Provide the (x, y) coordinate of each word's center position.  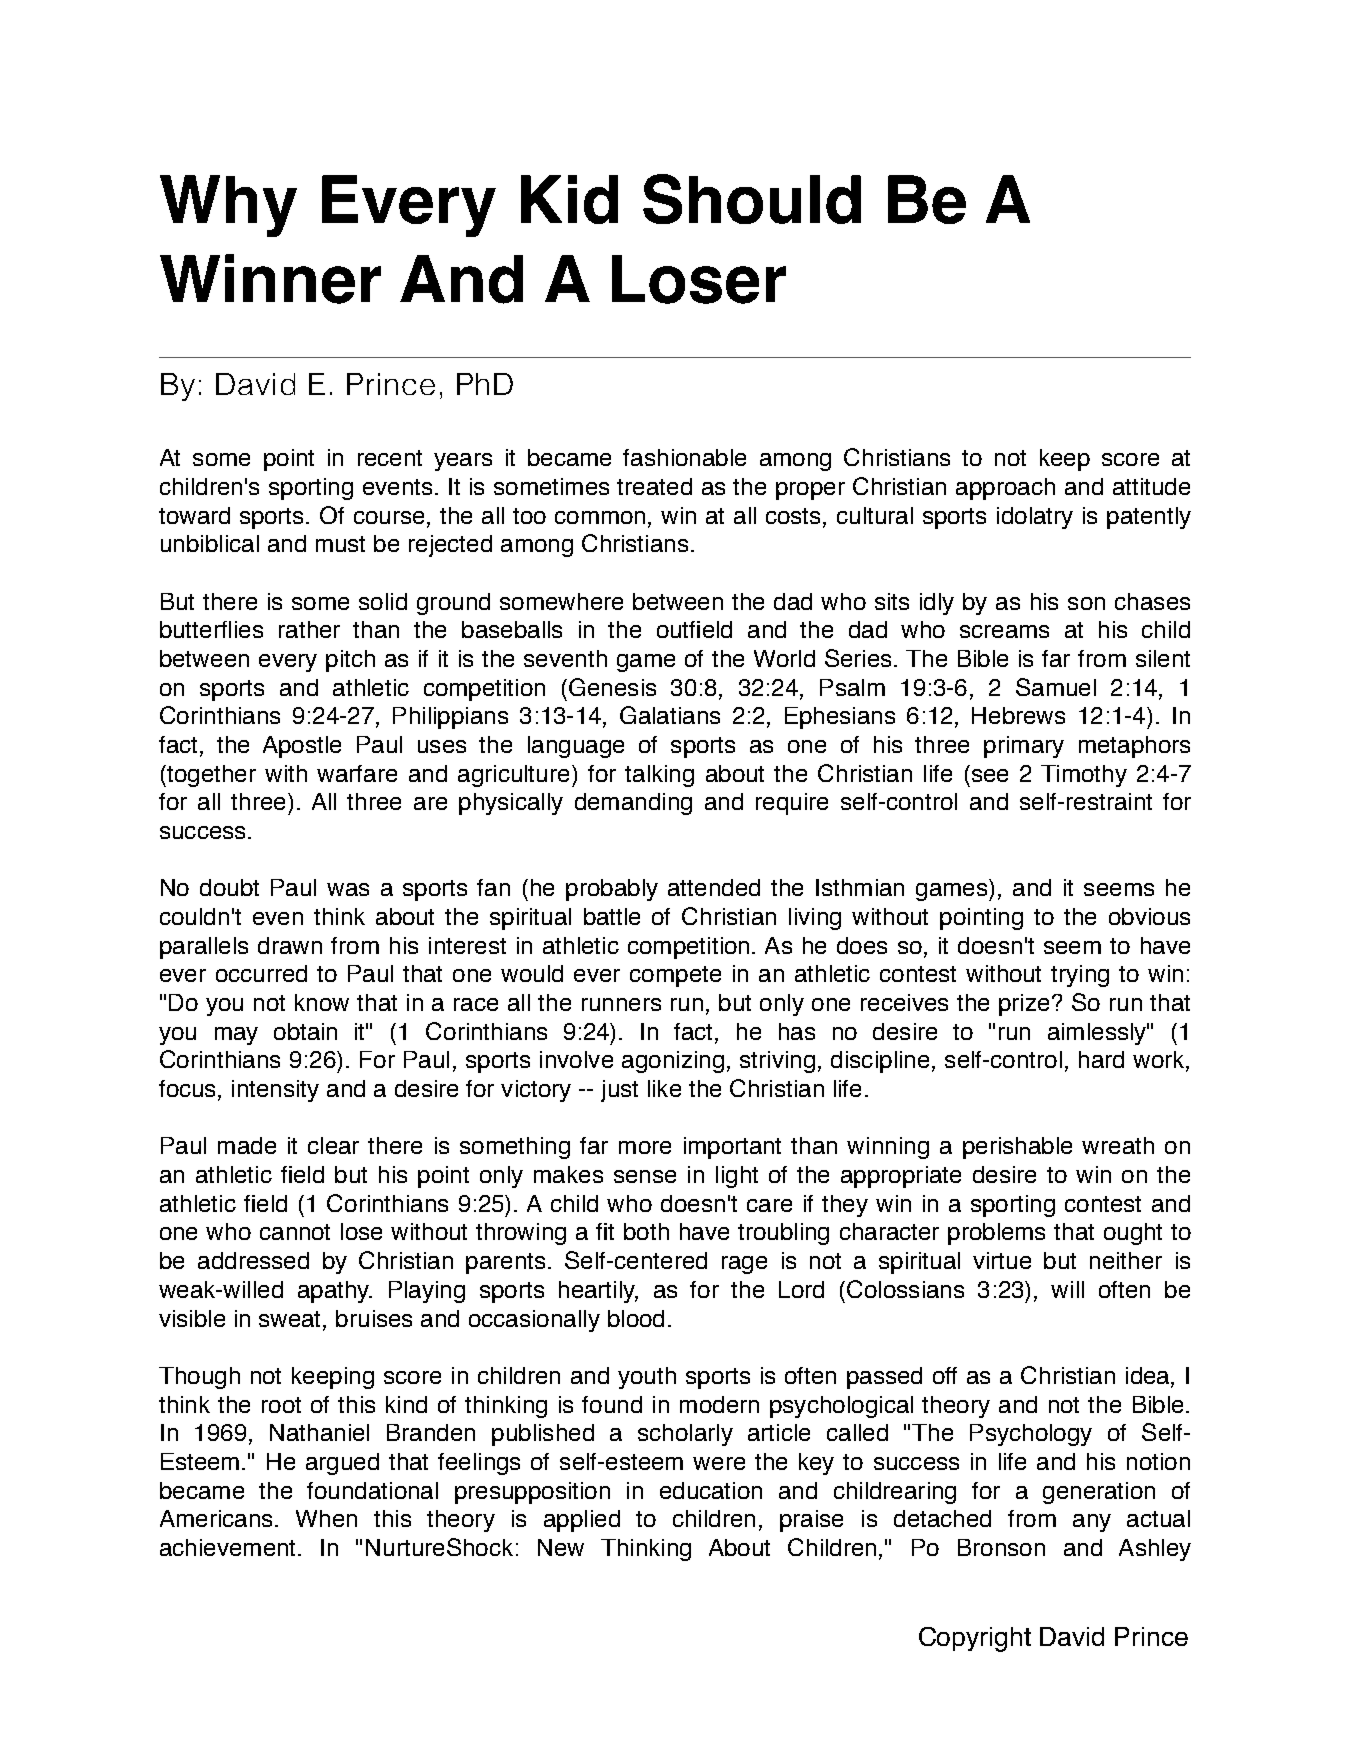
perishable (1017, 1148)
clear (333, 1145)
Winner (270, 279)
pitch (350, 661)
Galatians (670, 715)
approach (1005, 489)
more (645, 1147)
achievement (227, 1547)
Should (752, 199)
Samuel (1056, 687)
